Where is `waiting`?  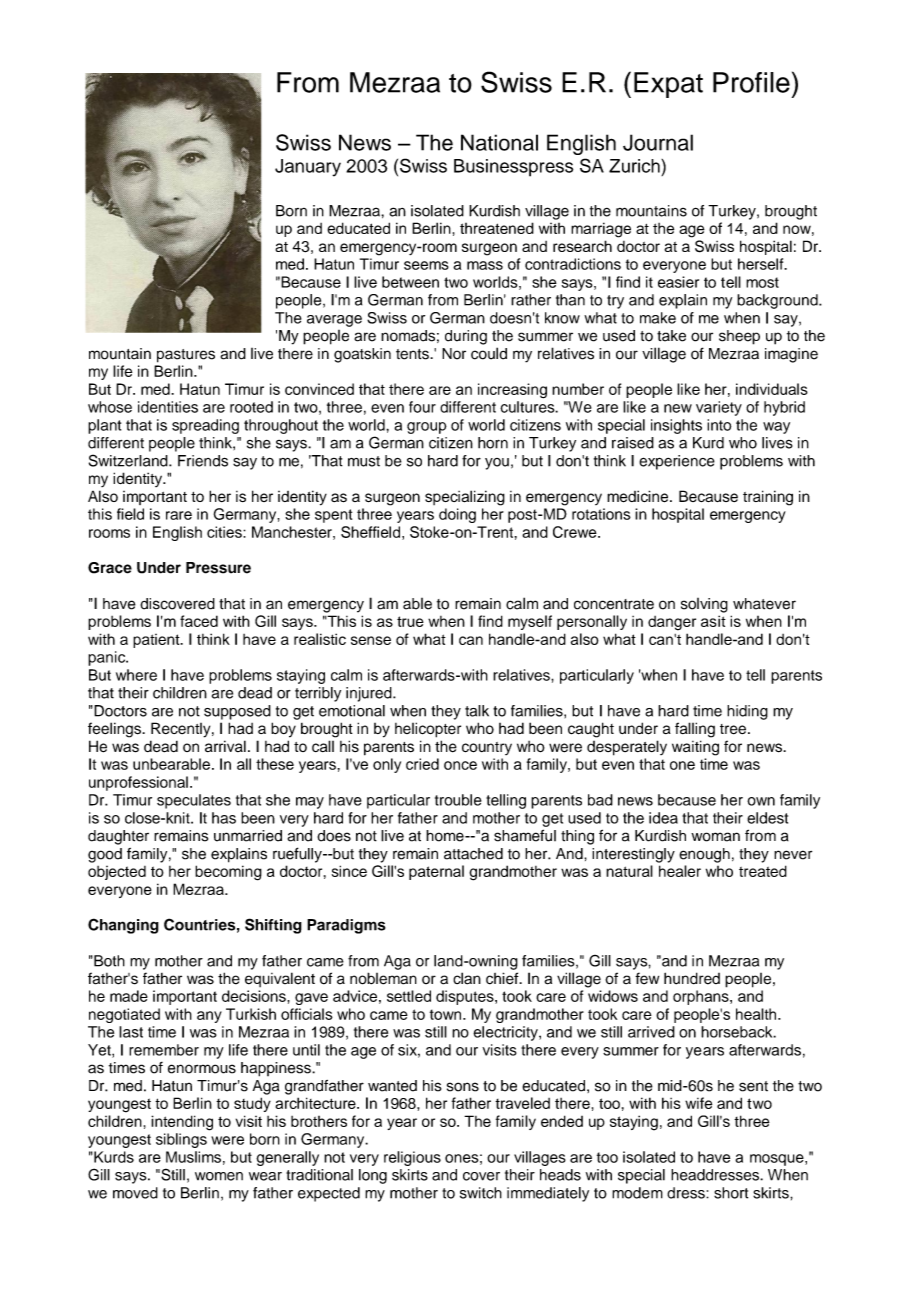 waiting is located at coordinates (695, 748).
